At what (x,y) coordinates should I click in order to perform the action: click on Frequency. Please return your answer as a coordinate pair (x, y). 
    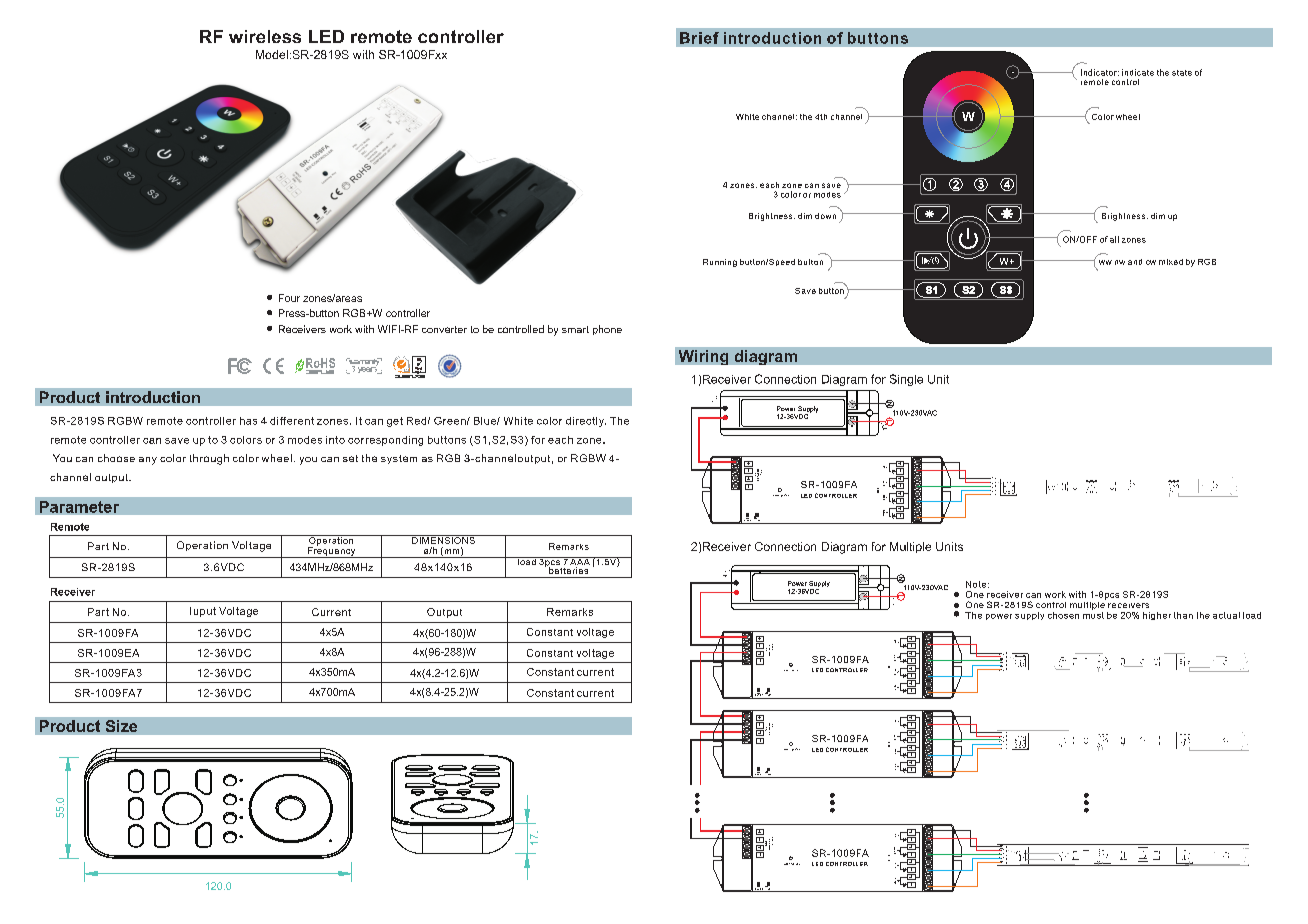
    Looking at the image, I should click on (332, 551).
